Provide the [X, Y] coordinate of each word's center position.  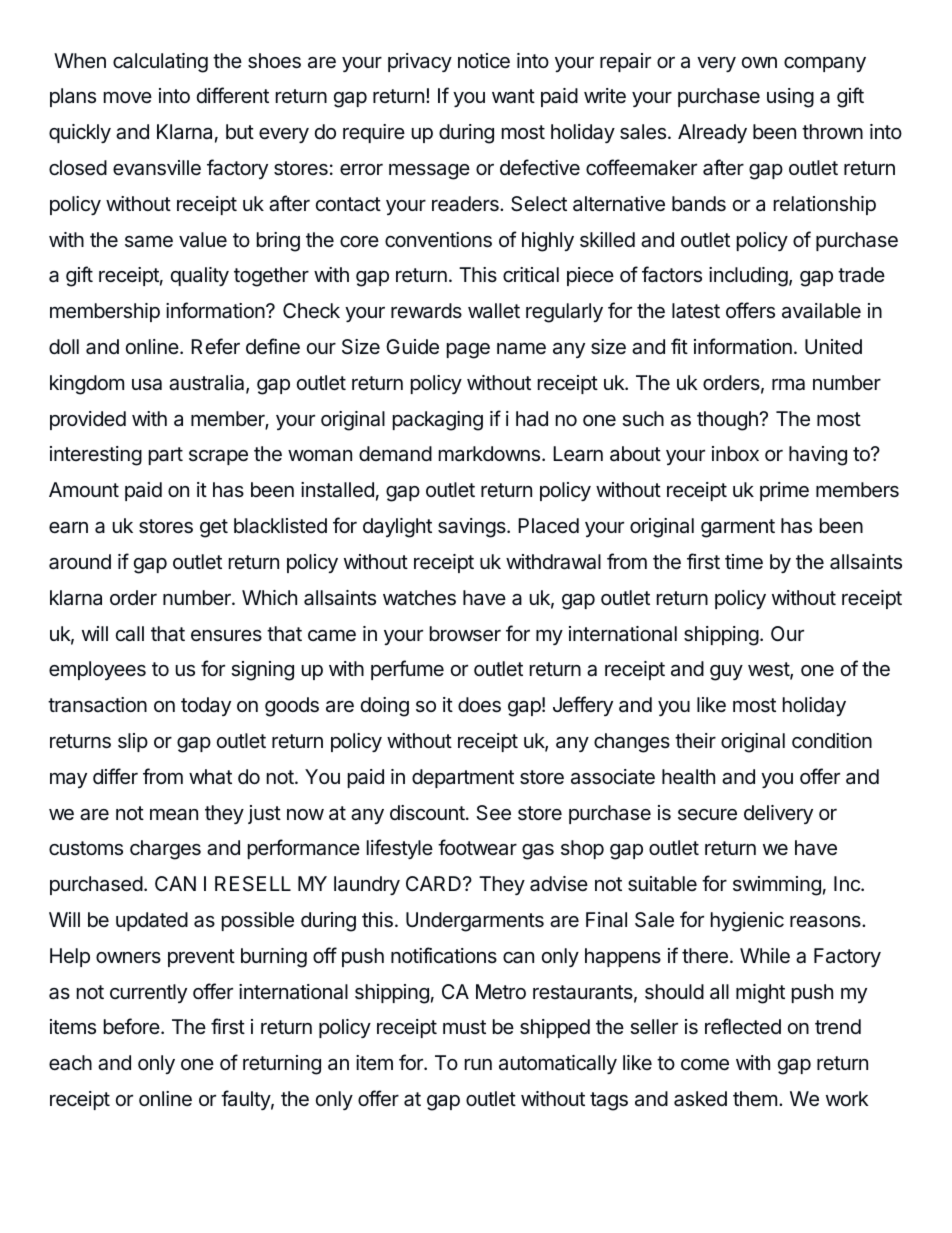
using [790, 98]
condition [832, 740]
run [478, 1064]
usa [147, 385]
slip [133, 742]
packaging [438, 421]
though [728, 421]
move [128, 97]
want [513, 96]
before [132, 1026]
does [479, 705]
